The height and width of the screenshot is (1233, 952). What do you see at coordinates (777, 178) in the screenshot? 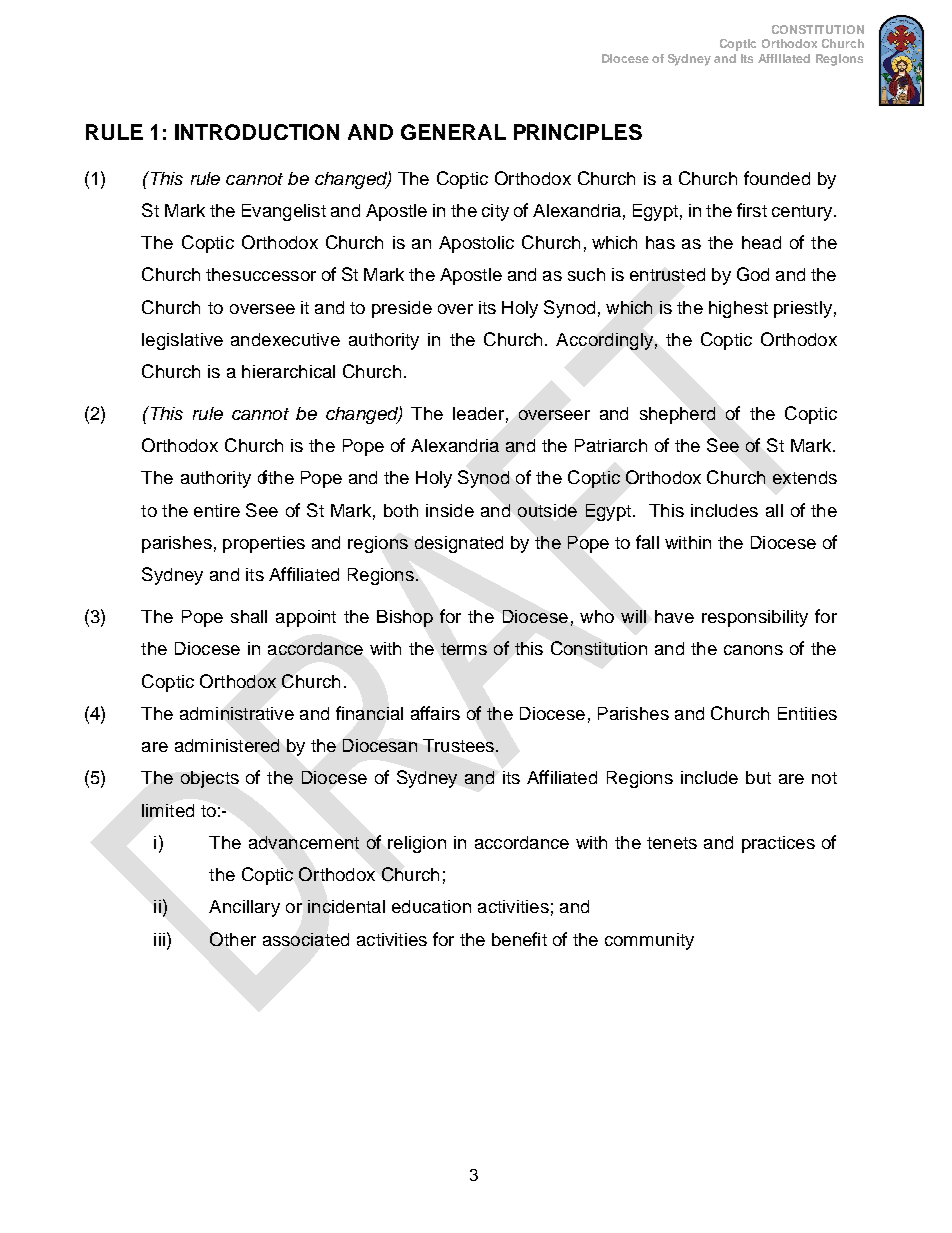
I see `founded` at bounding box center [777, 178].
